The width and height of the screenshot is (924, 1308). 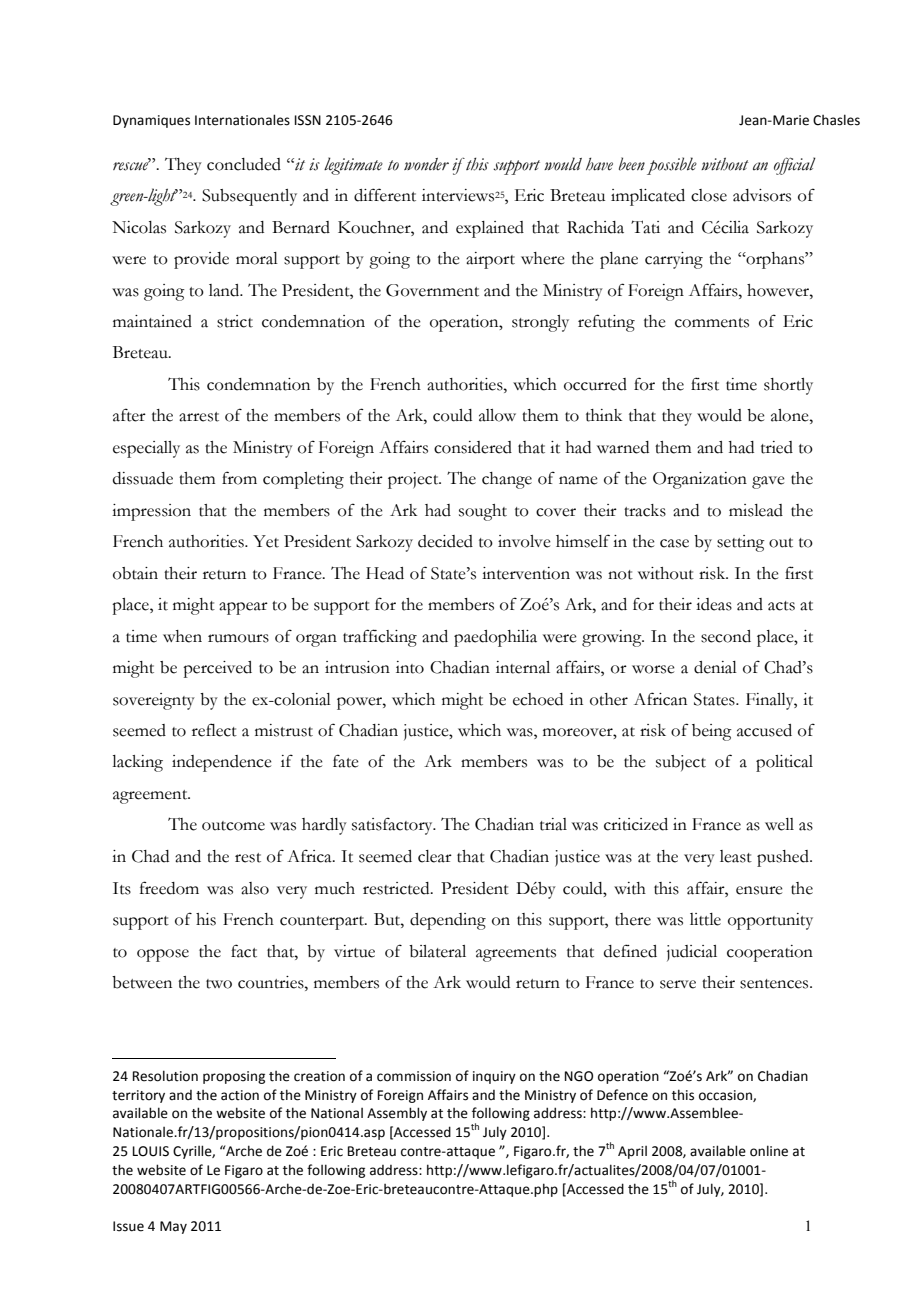 What do you see at coordinates (244, 164) in the screenshot?
I see `concluded` at bounding box center [244, 164].
